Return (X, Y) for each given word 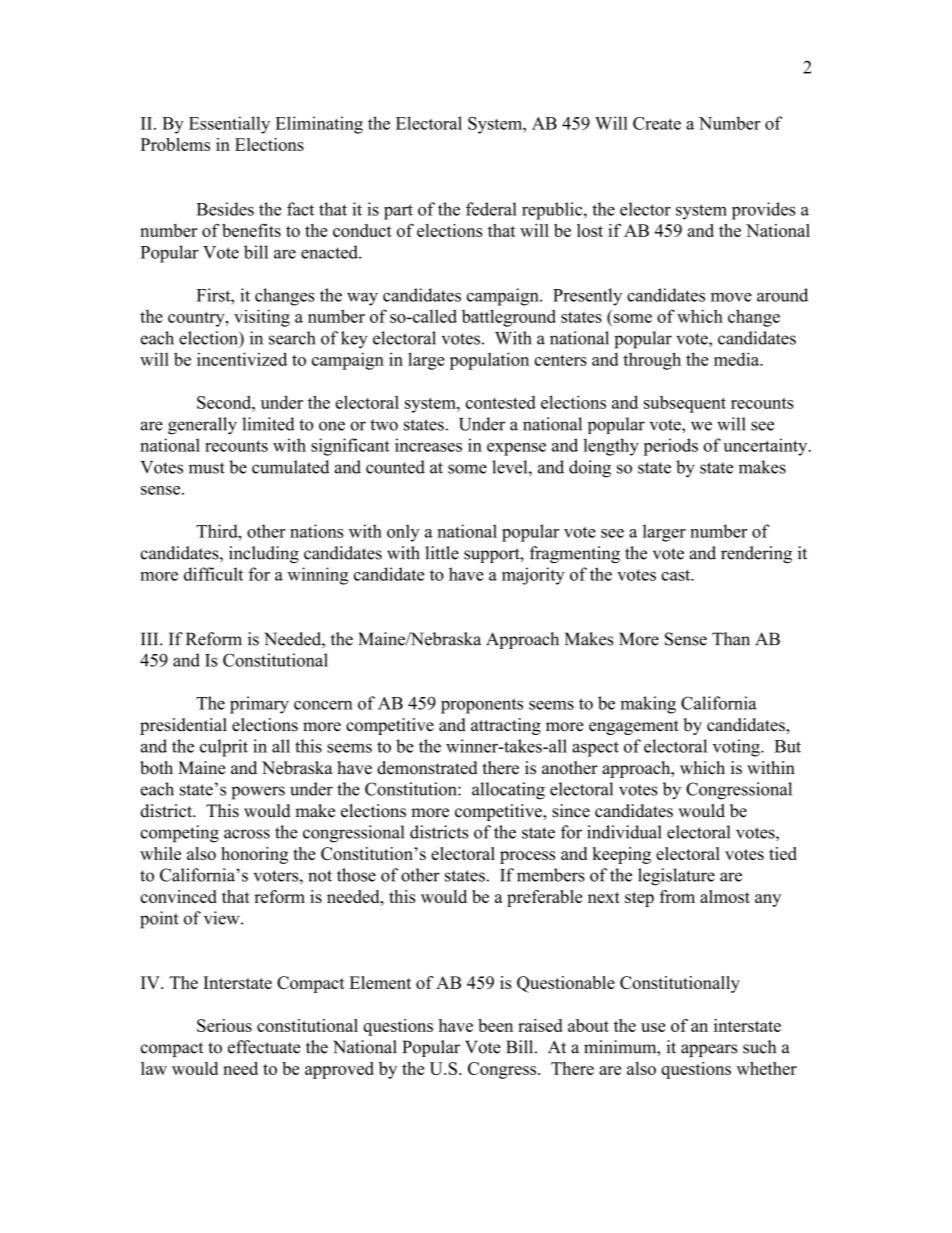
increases (428, 445)
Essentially (229, 125)
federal (491, 209)
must (207, 468)
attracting (506, 726)
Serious (224, 1025)
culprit (224, 748)
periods (670, 447)
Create (657, 123)
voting (737, 748)
